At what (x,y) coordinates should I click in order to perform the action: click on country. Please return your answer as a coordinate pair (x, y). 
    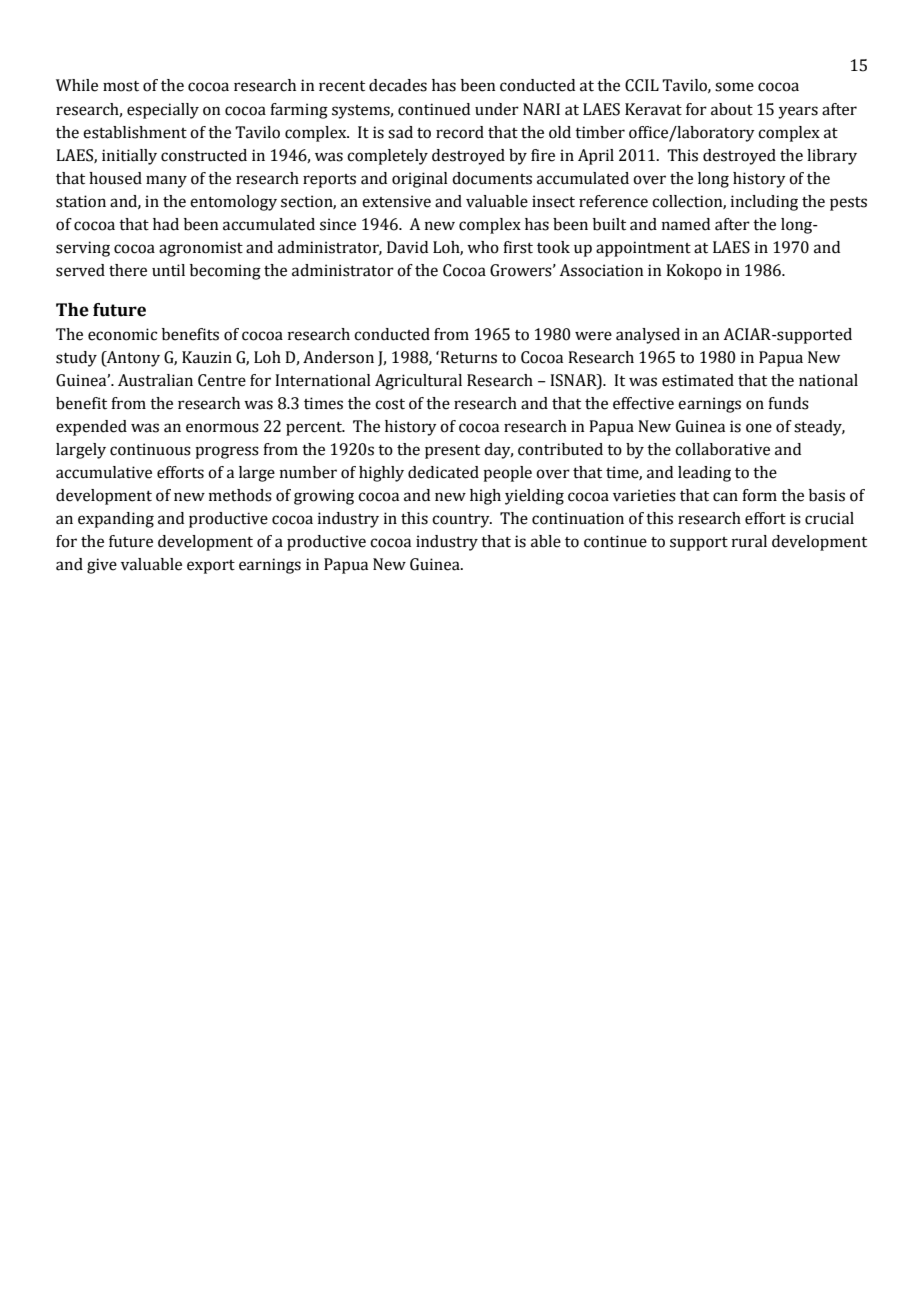
    Looking at the image, I should click on (462, 521).
